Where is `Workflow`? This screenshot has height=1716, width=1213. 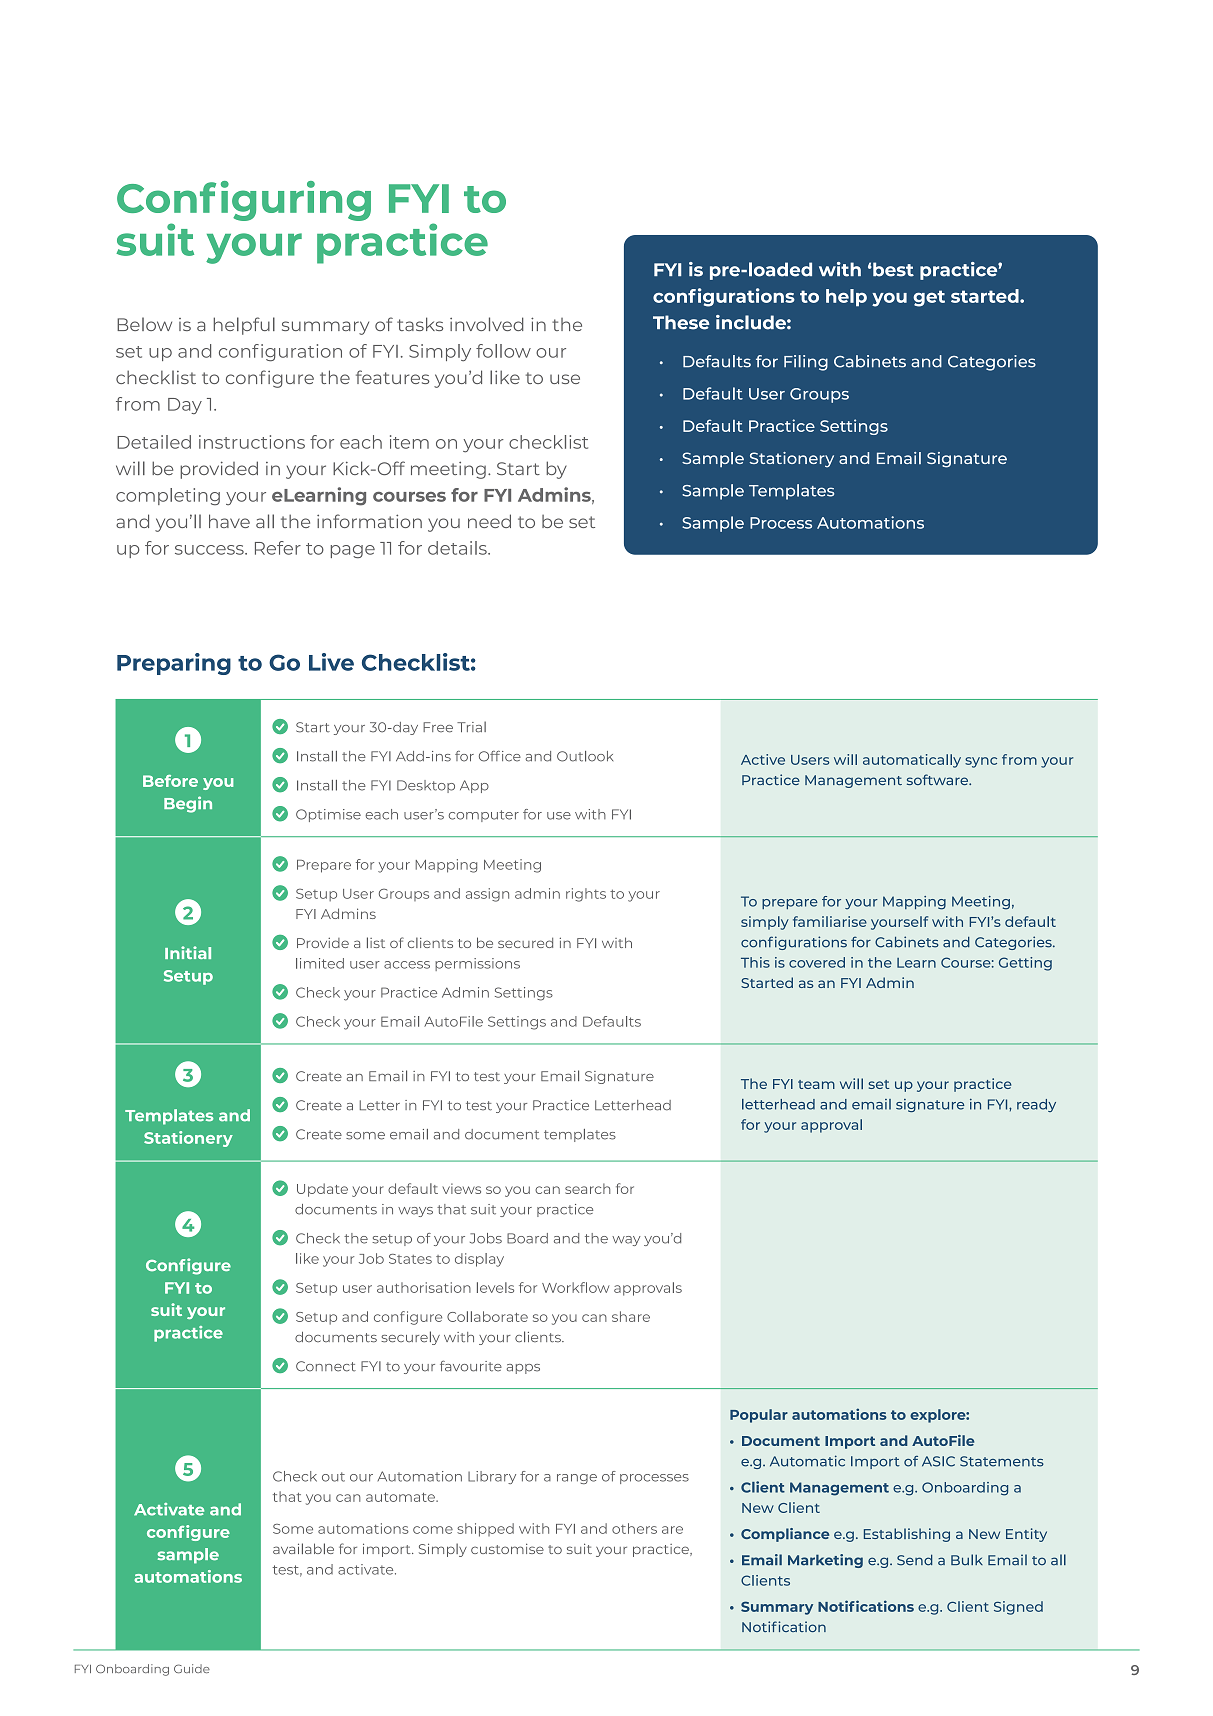
Workflow is located at coordinates (575, 1287).
